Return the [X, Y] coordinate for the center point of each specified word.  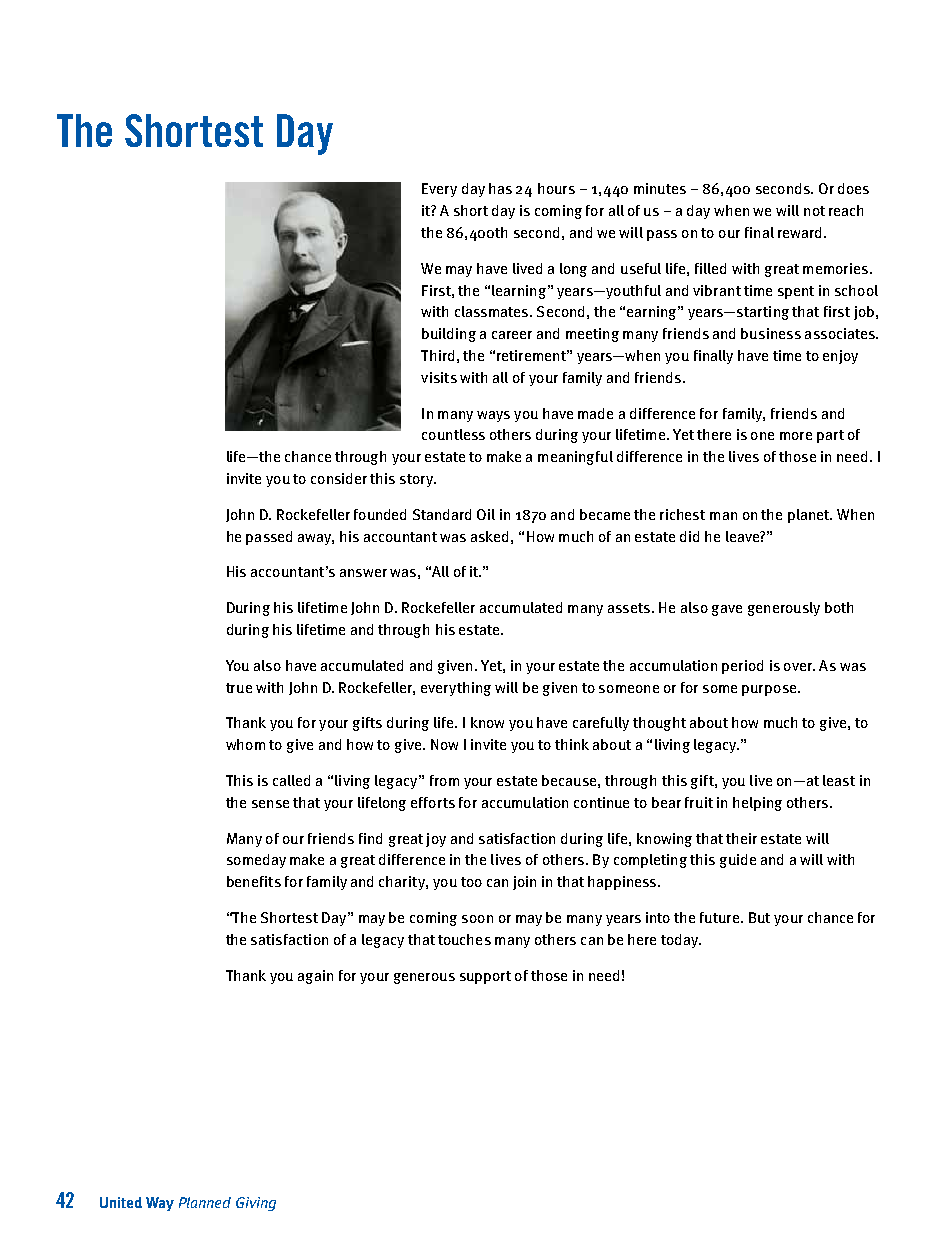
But [759, 917]
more [796, 436]
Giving [256, 1204]
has [500, 188]
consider [339, 478]
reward [801, 232]
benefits [254, 881]
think [572, 744]
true [239, 688]
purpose [770, 690]
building [449, 335]
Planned [205, 1202]
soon [477, 919]
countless [453, 434]
